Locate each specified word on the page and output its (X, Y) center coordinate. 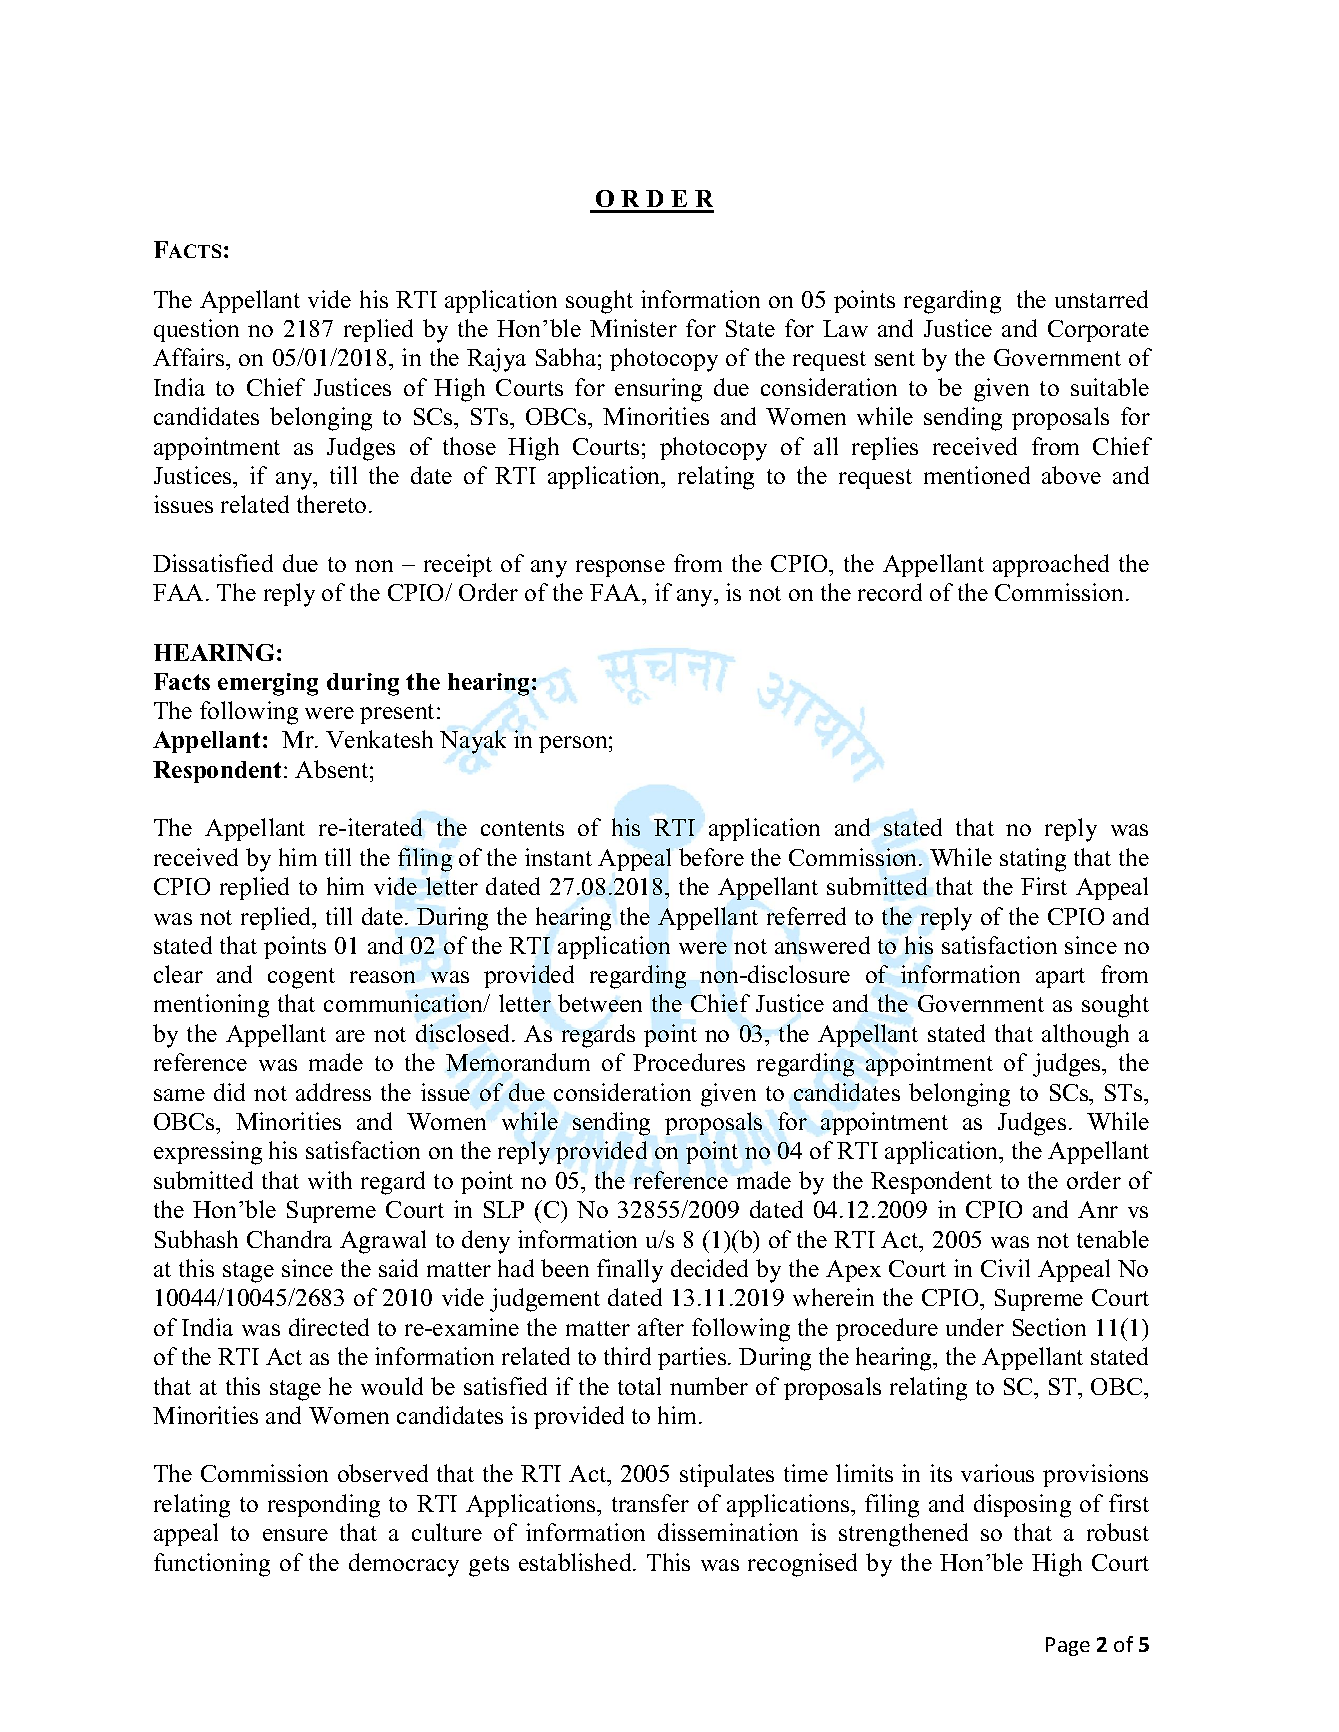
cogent (301, 978)
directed (329, 1327)
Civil (1005, 1268)
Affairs (190, 357)
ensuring (658, 390)
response (620, 568)
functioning (212, 1565)
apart (1060, 978)
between (600, 1003)
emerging (268, 684)
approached (1051, 565)
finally (630, 1271)
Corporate (1098, 331)
